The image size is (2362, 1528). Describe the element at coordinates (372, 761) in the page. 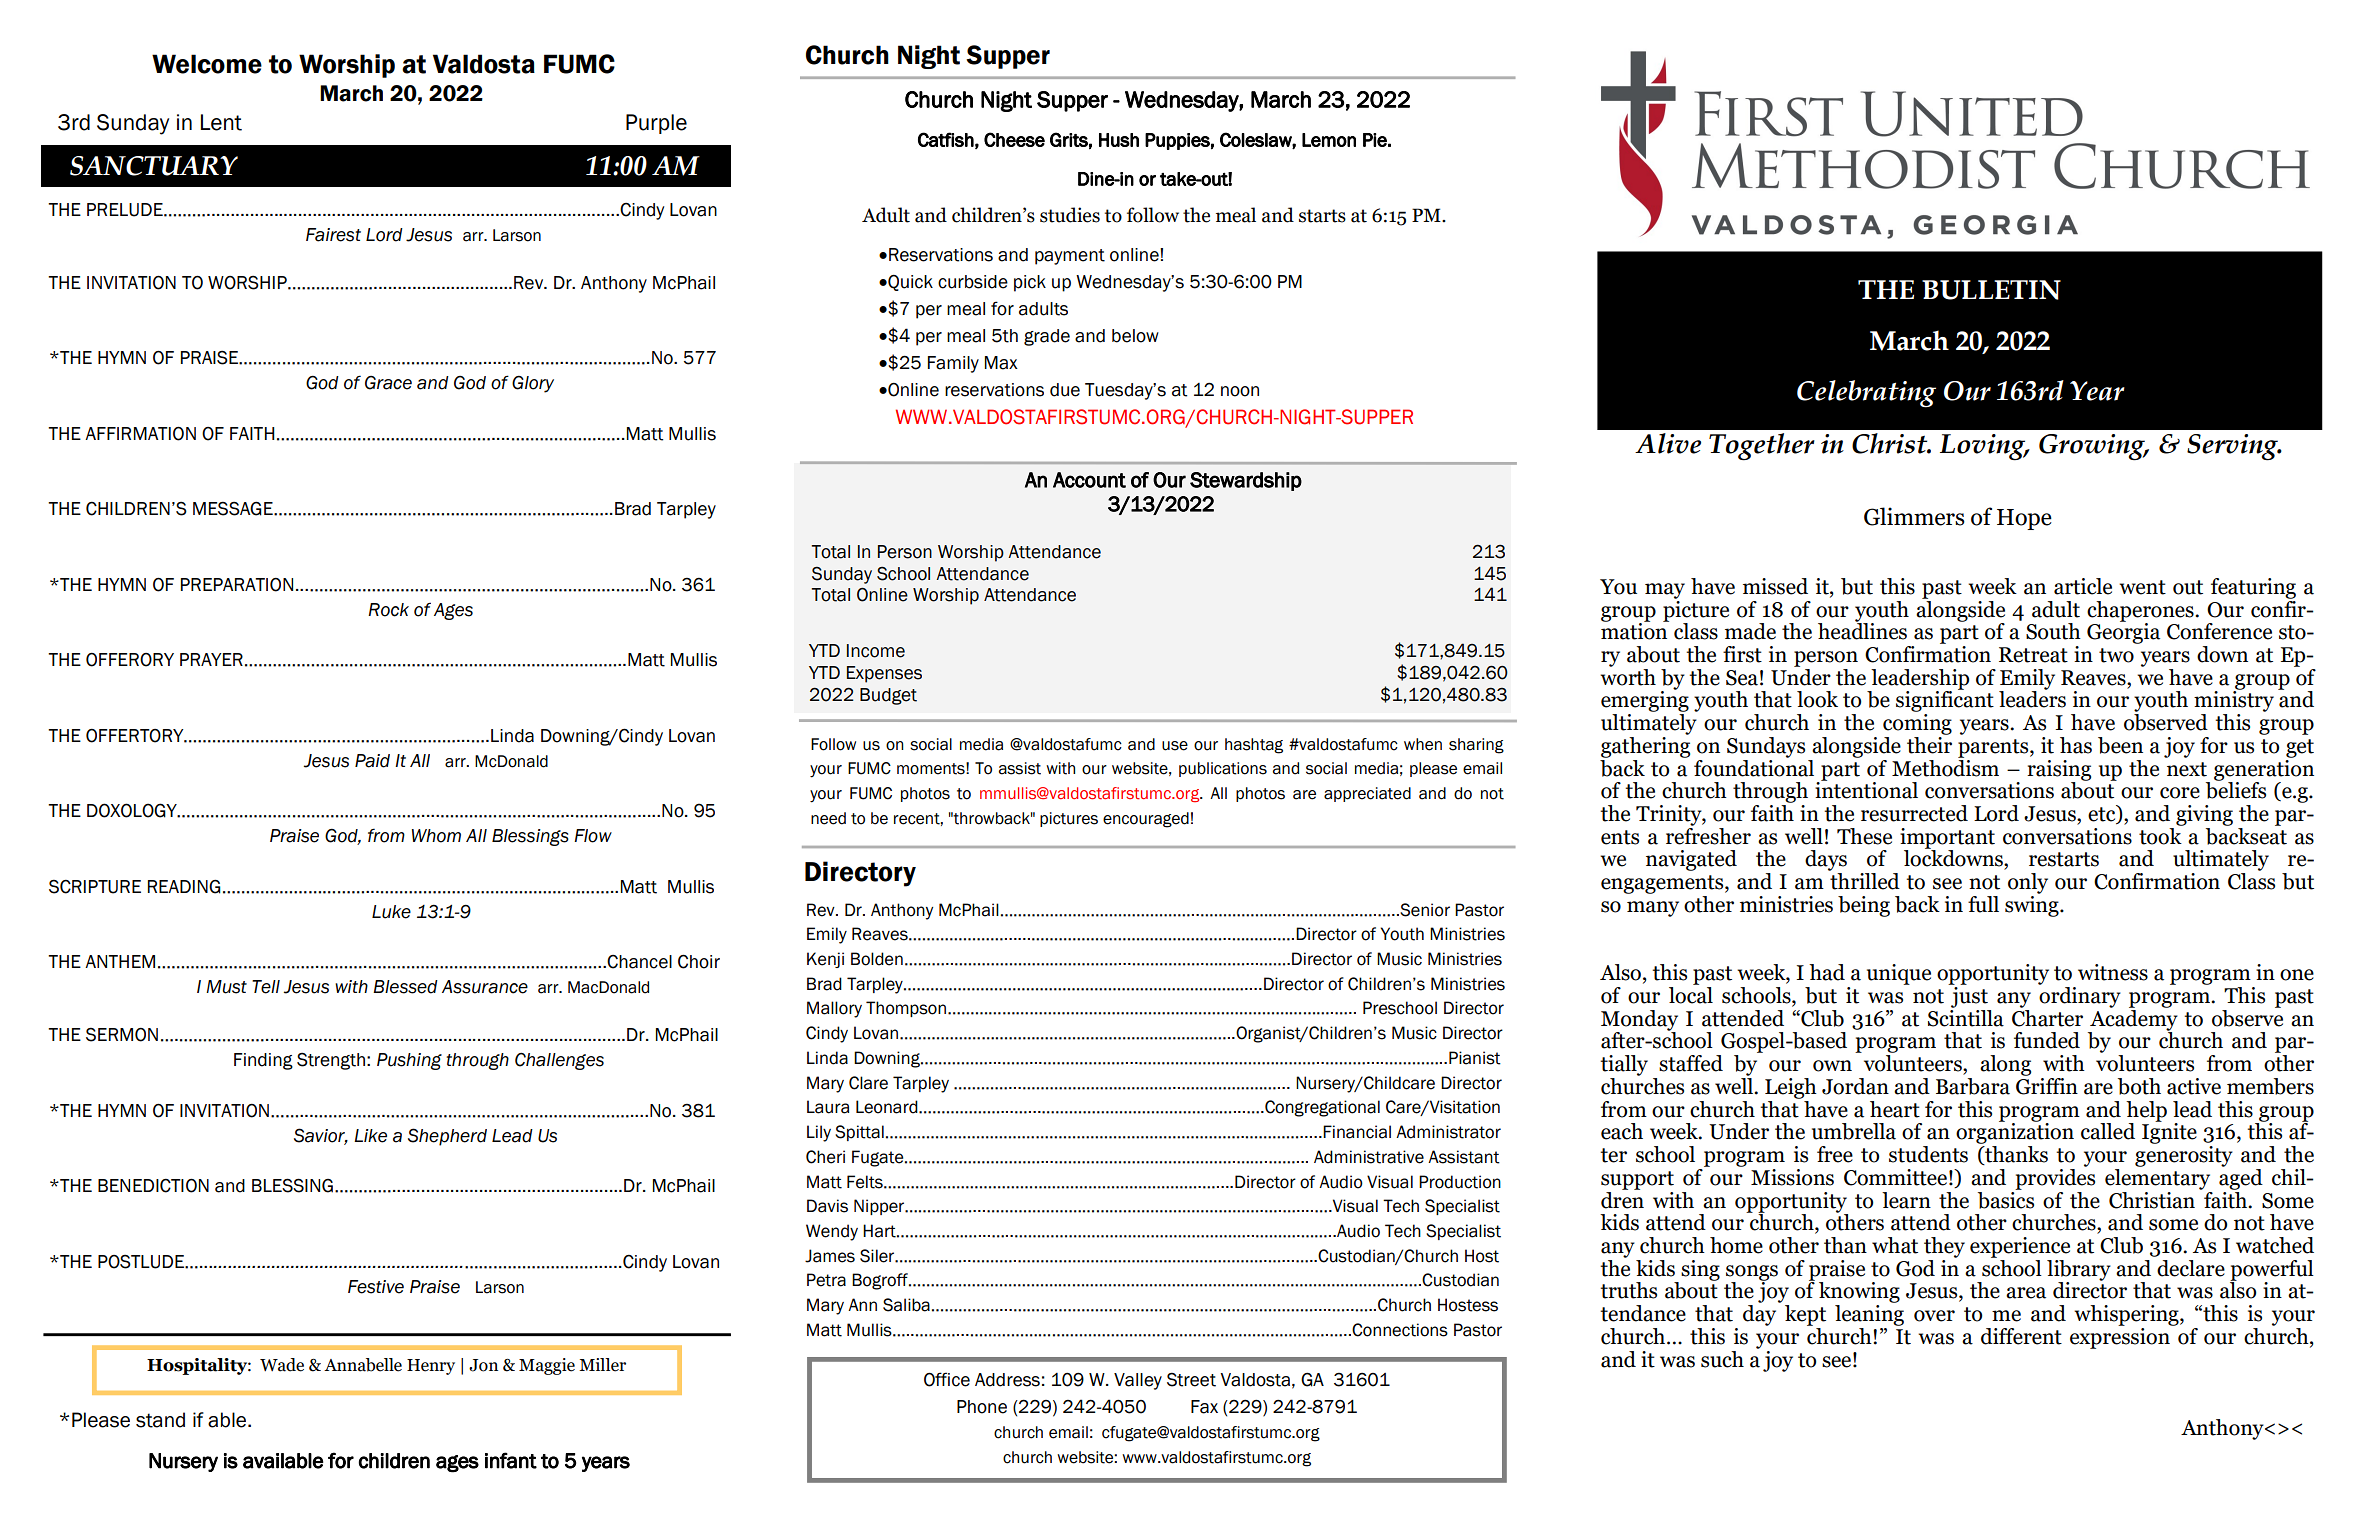

I see `Paid` at that location.
